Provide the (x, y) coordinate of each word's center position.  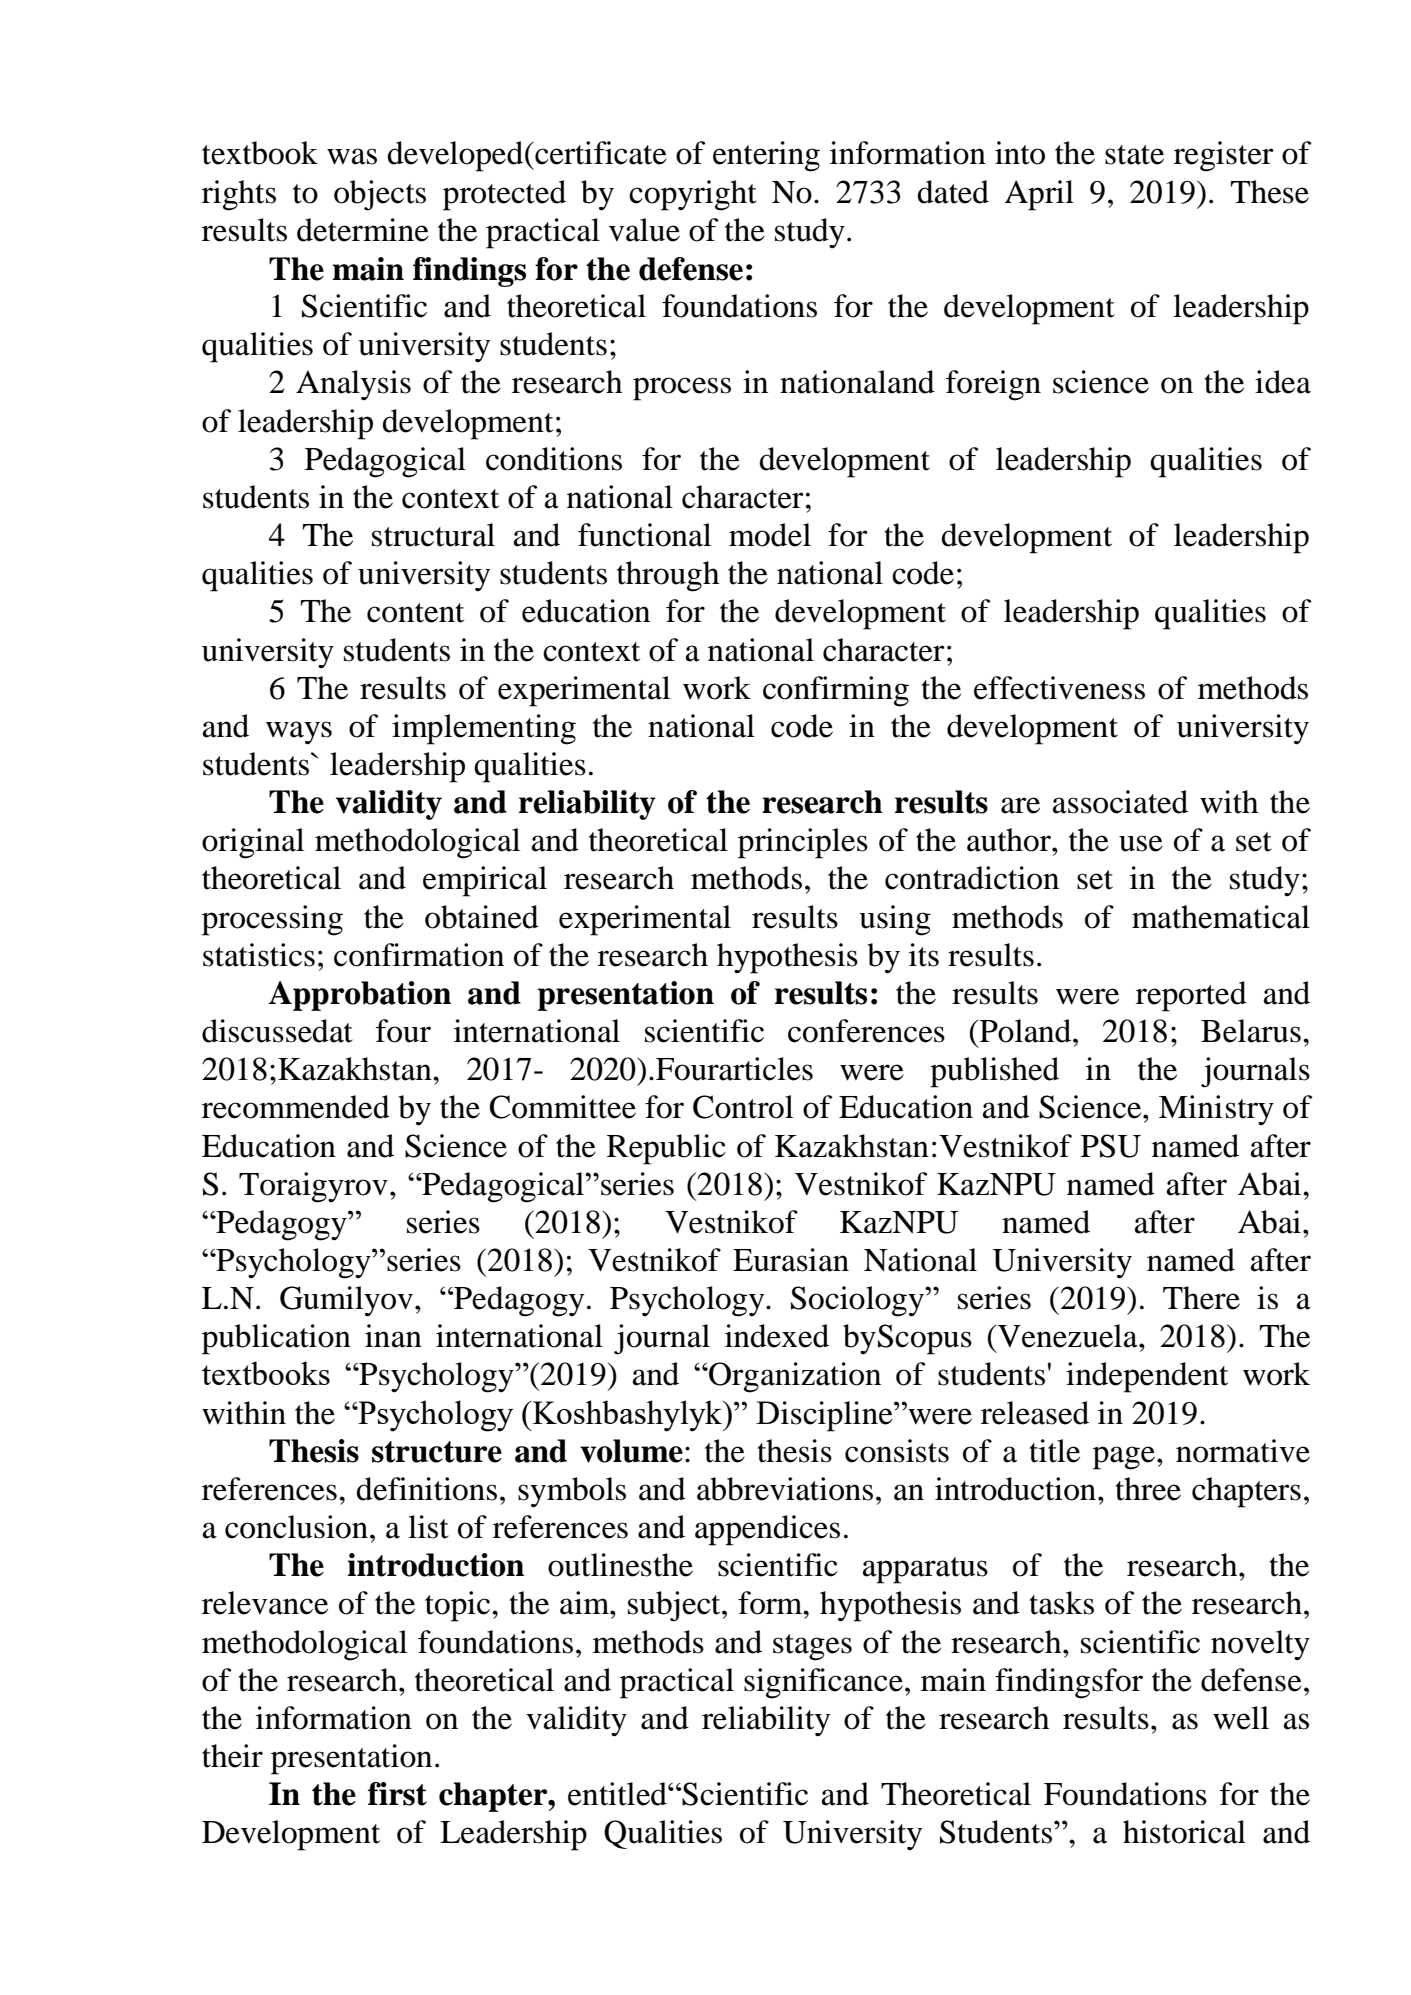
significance (823, 1683)
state (1134, 155)
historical (1184, 1832)
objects (380, 195)
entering (766, 156)
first (397, 1794)
